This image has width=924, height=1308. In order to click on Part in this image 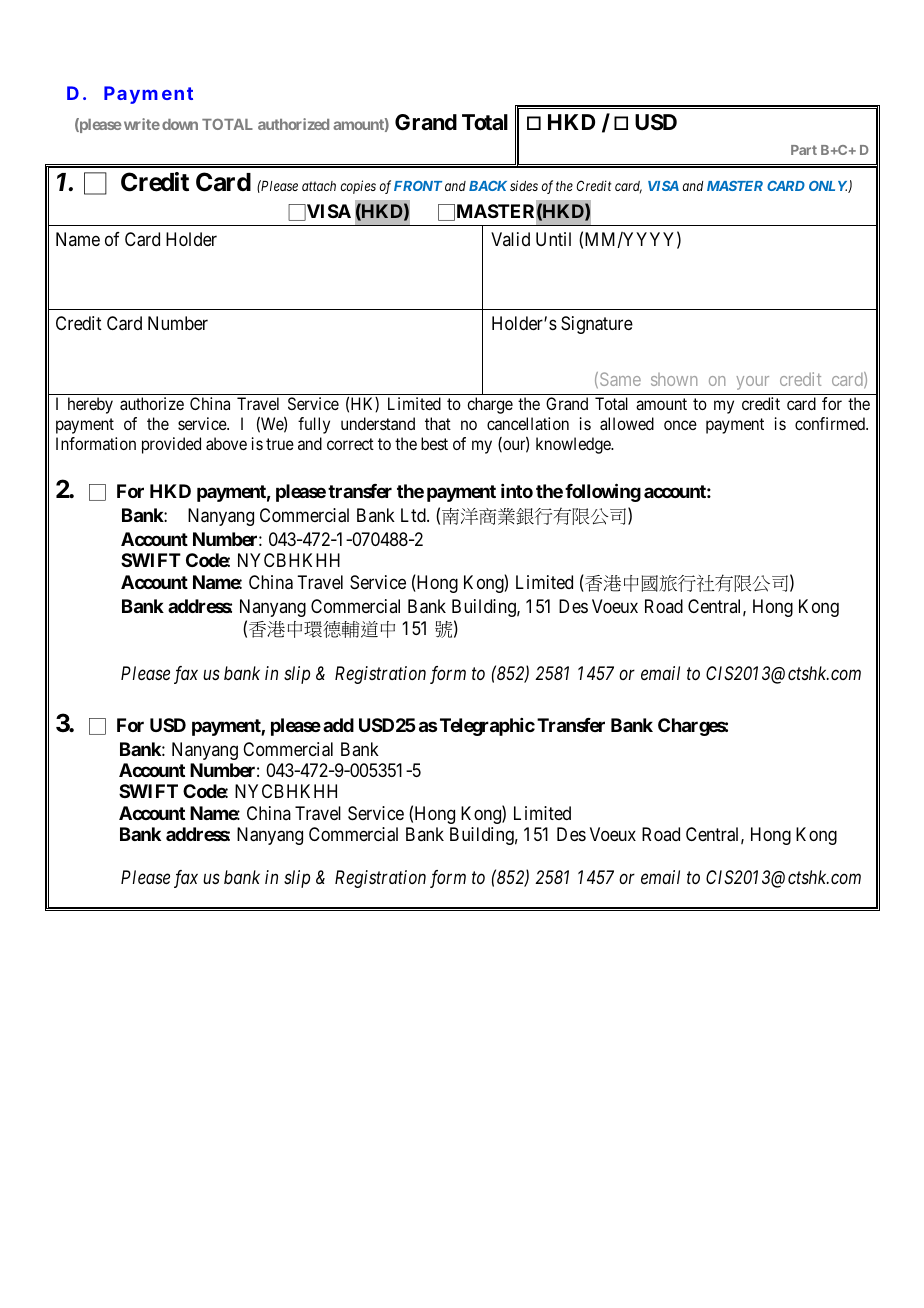, I will do `click(804, 150)`.
